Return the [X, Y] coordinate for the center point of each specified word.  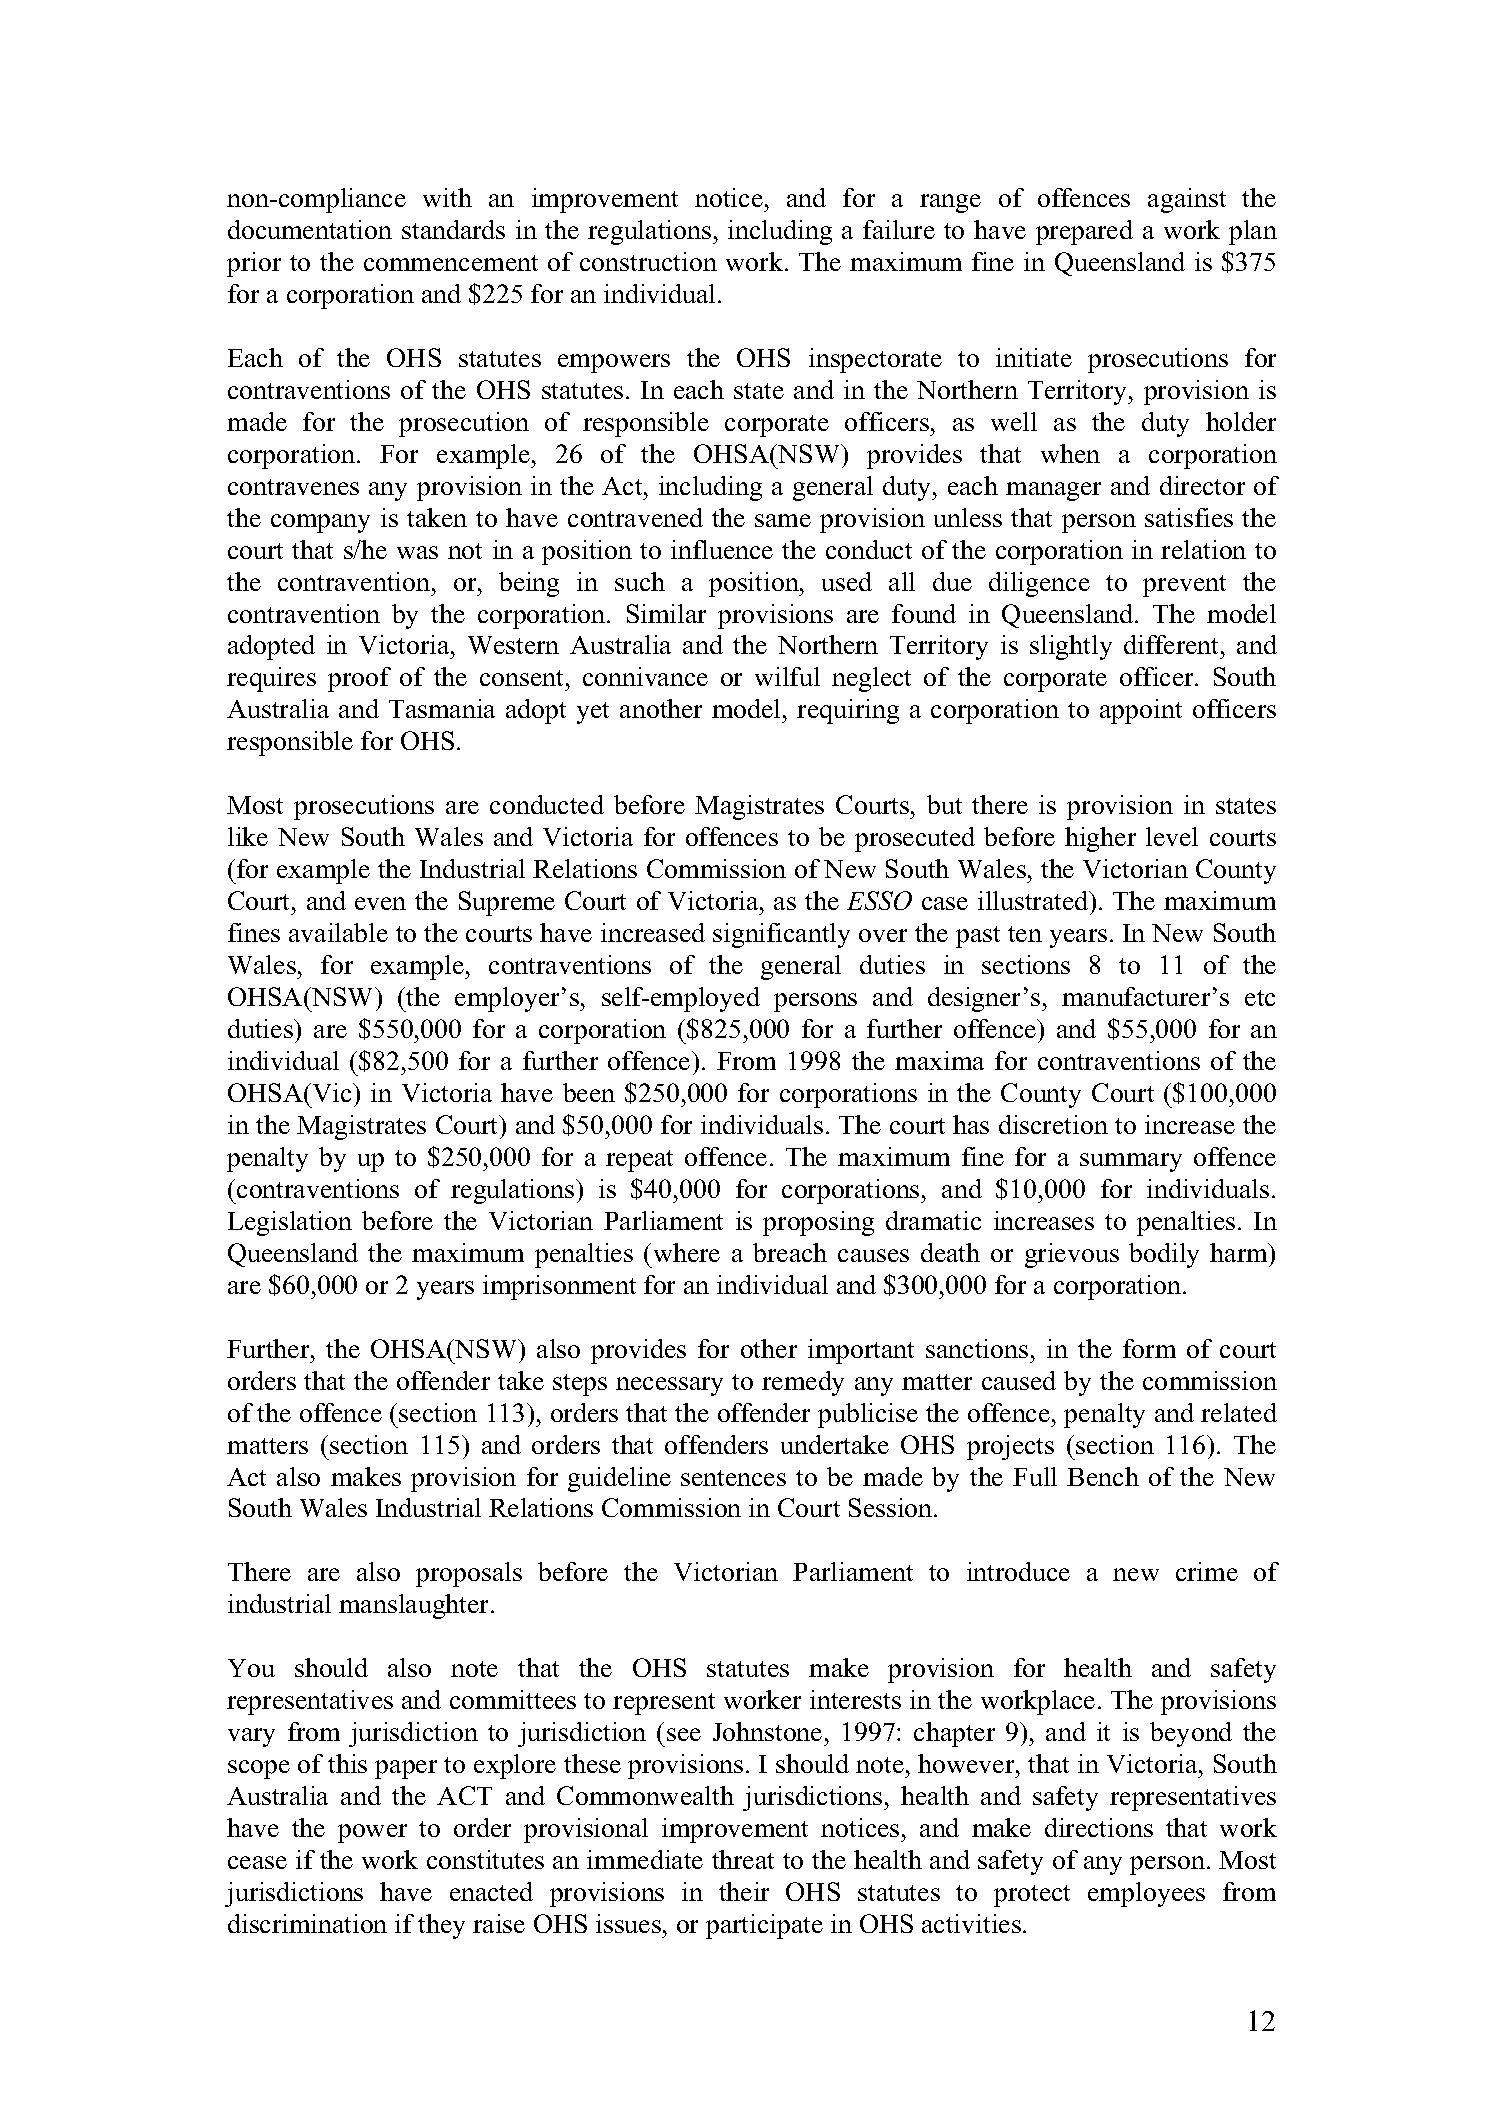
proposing [818, 1223]
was [417, 552]
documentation [310, 229]
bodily [1164, 1255]
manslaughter [415, 1606]
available [338, 932]
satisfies [1189, 517]
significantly [781, 935]
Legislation [290, 1223]
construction [648, 261]
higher [1100, 839]
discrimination [307, 1923]
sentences [733, 1478]
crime [1207, 1571]
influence [722, 549]
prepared [1084, 232]
